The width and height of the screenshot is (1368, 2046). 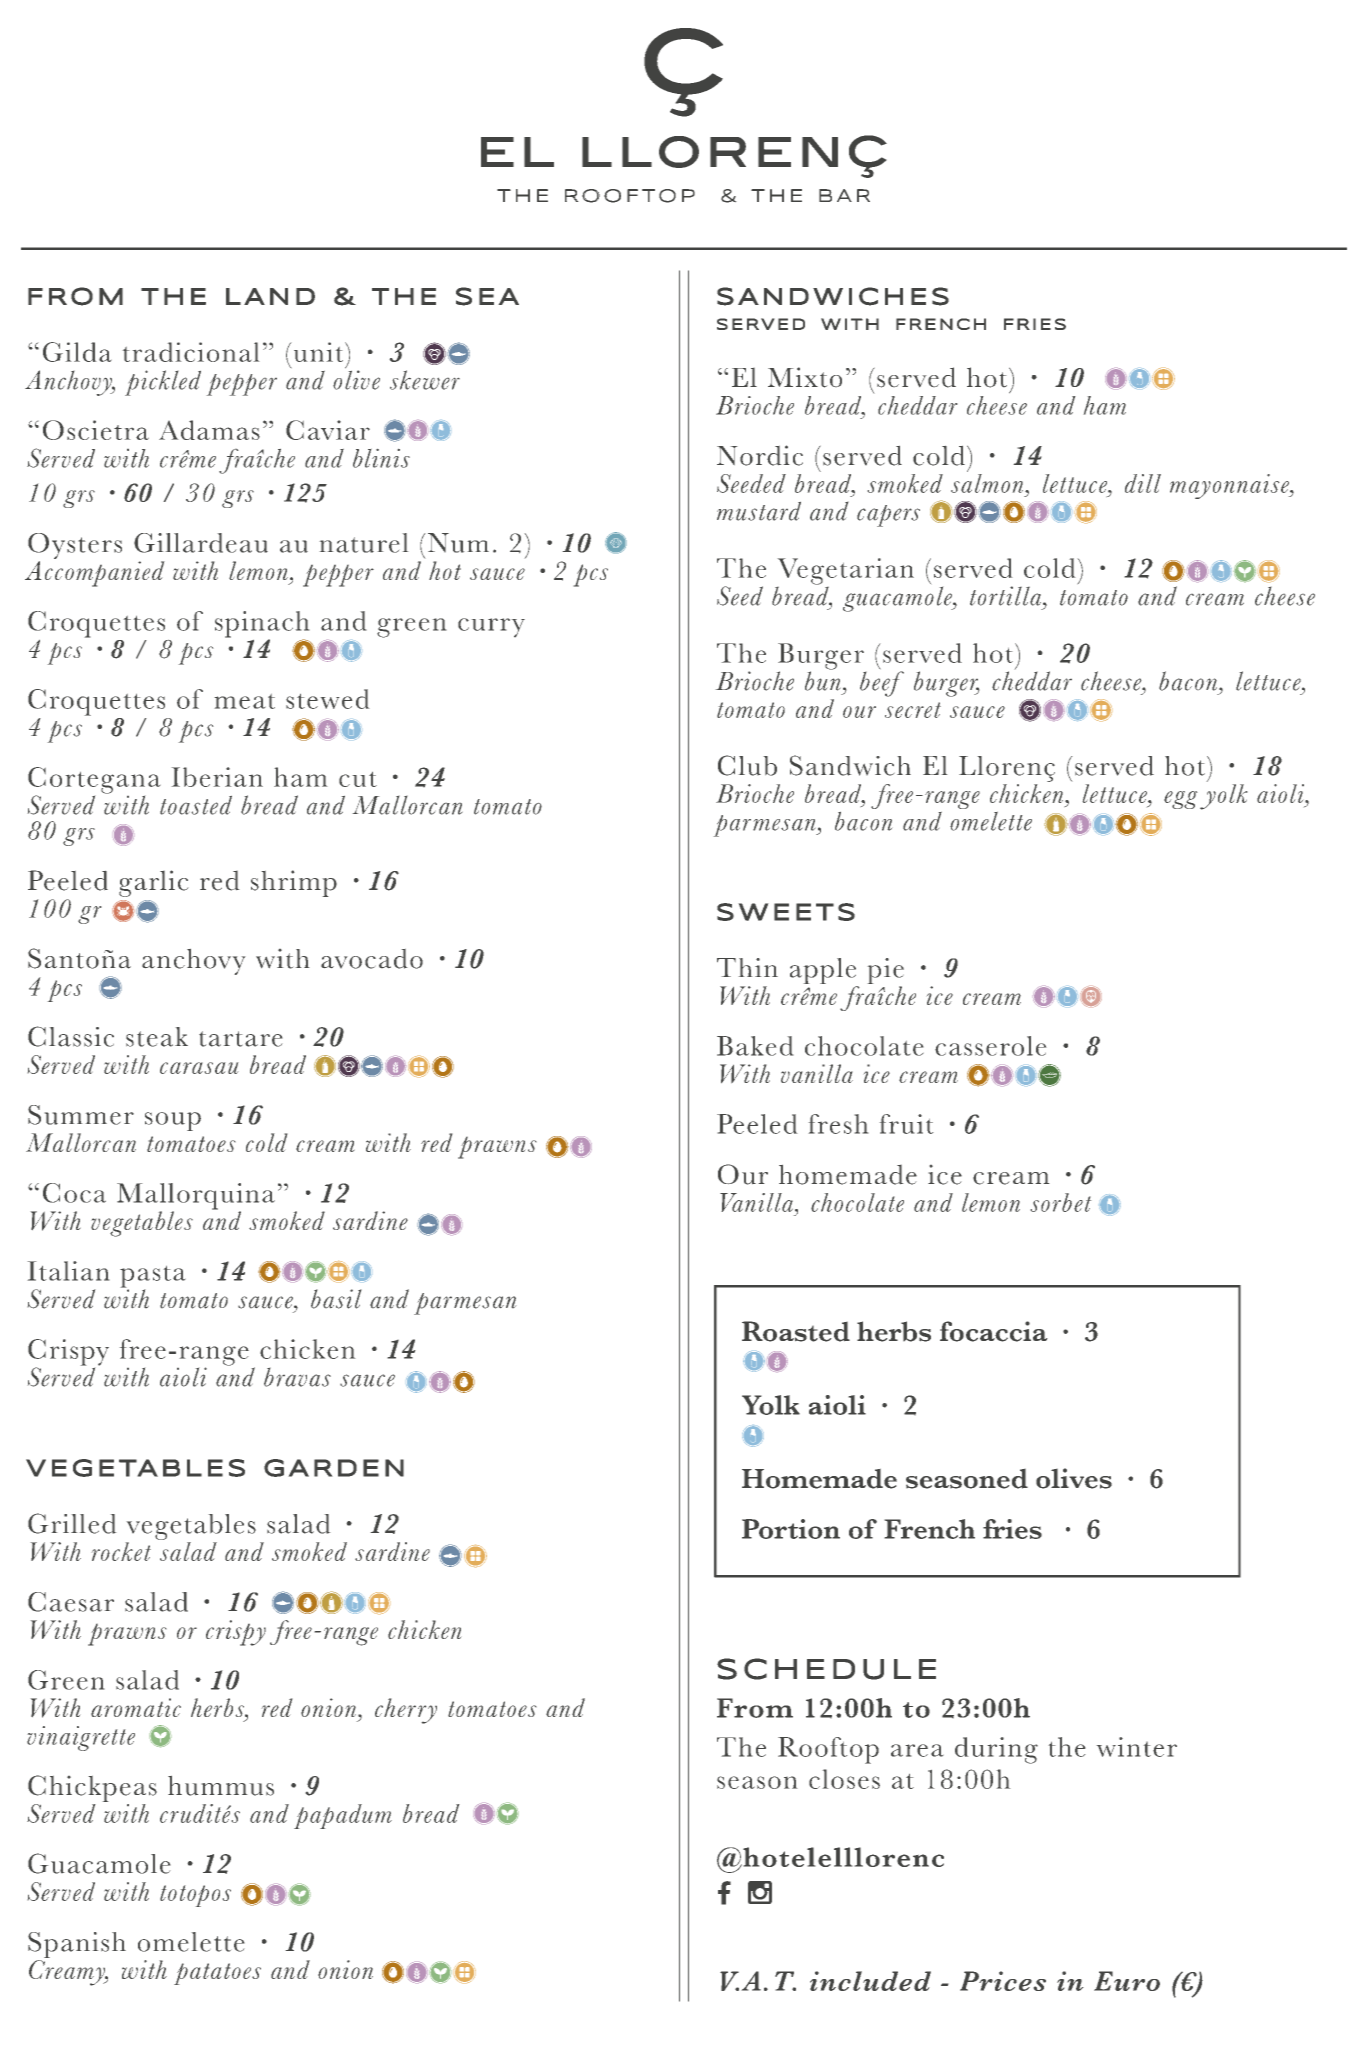 What do you see at coordinates (747, 765) in the screenshot?
I see `Club` at bounding box center [747, 765].
